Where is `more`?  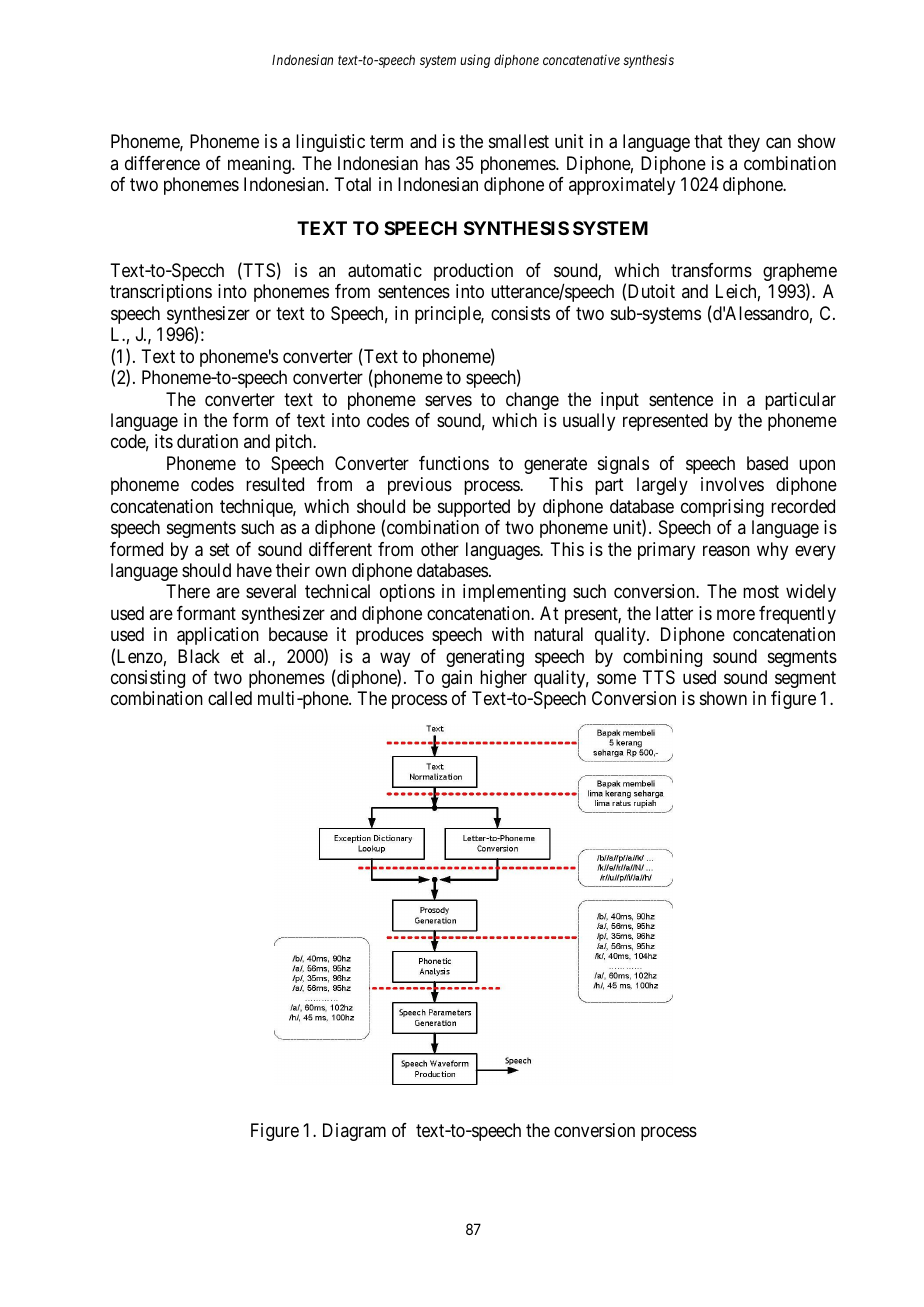
more is located at coordinates (736, 614).
